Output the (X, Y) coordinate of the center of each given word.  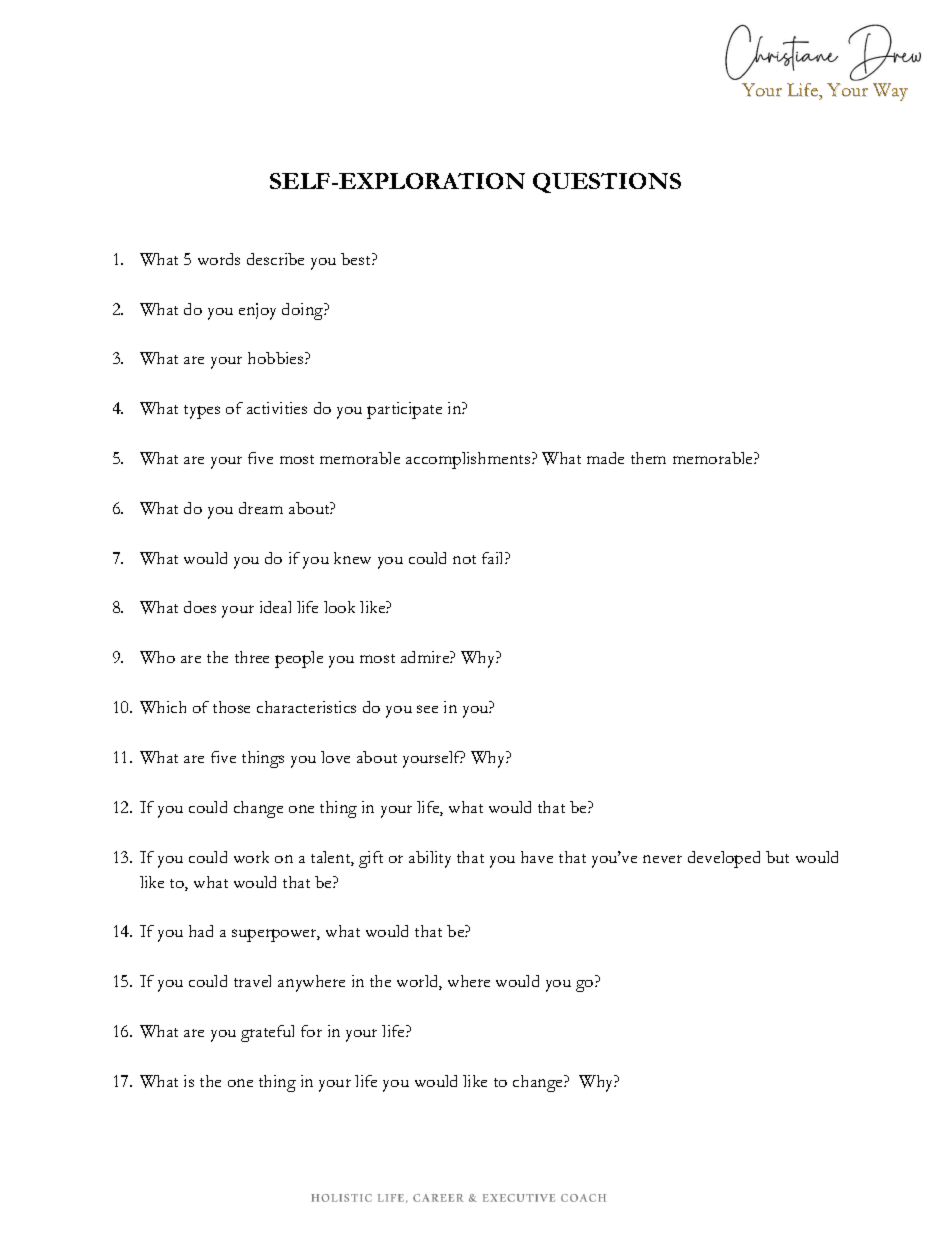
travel (252, 981)
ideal (275, 607)
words (219, 259)
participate (404, 410)
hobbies (277, 358)
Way (890, 92)
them (648, 458)
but (777, 857)
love (335, 757)
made (605, 458)
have (537, 857)
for (311, 1031)
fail (494, 558)
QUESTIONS (607, 183)
